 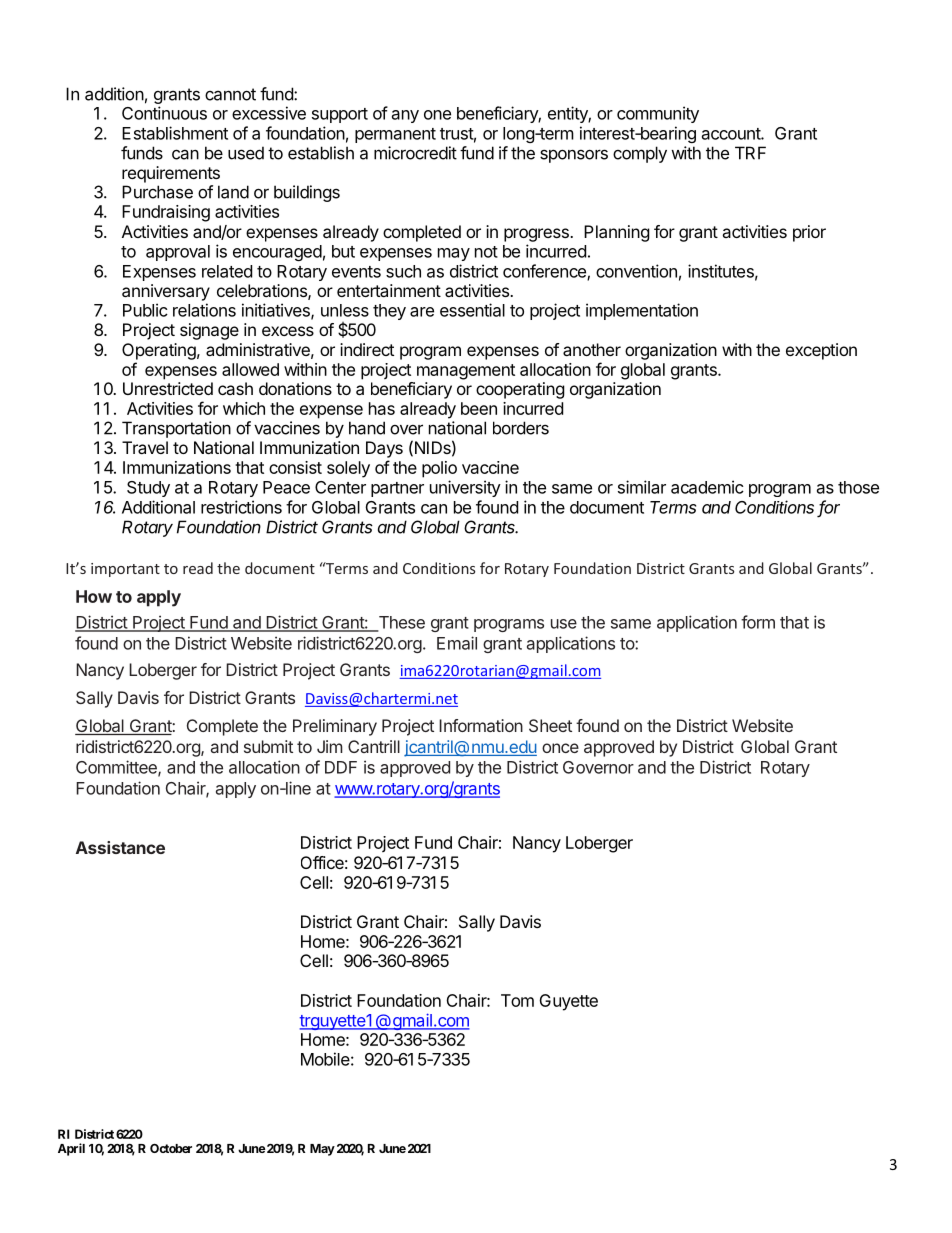 I want to click on October, so click(x=171, y=1148).
